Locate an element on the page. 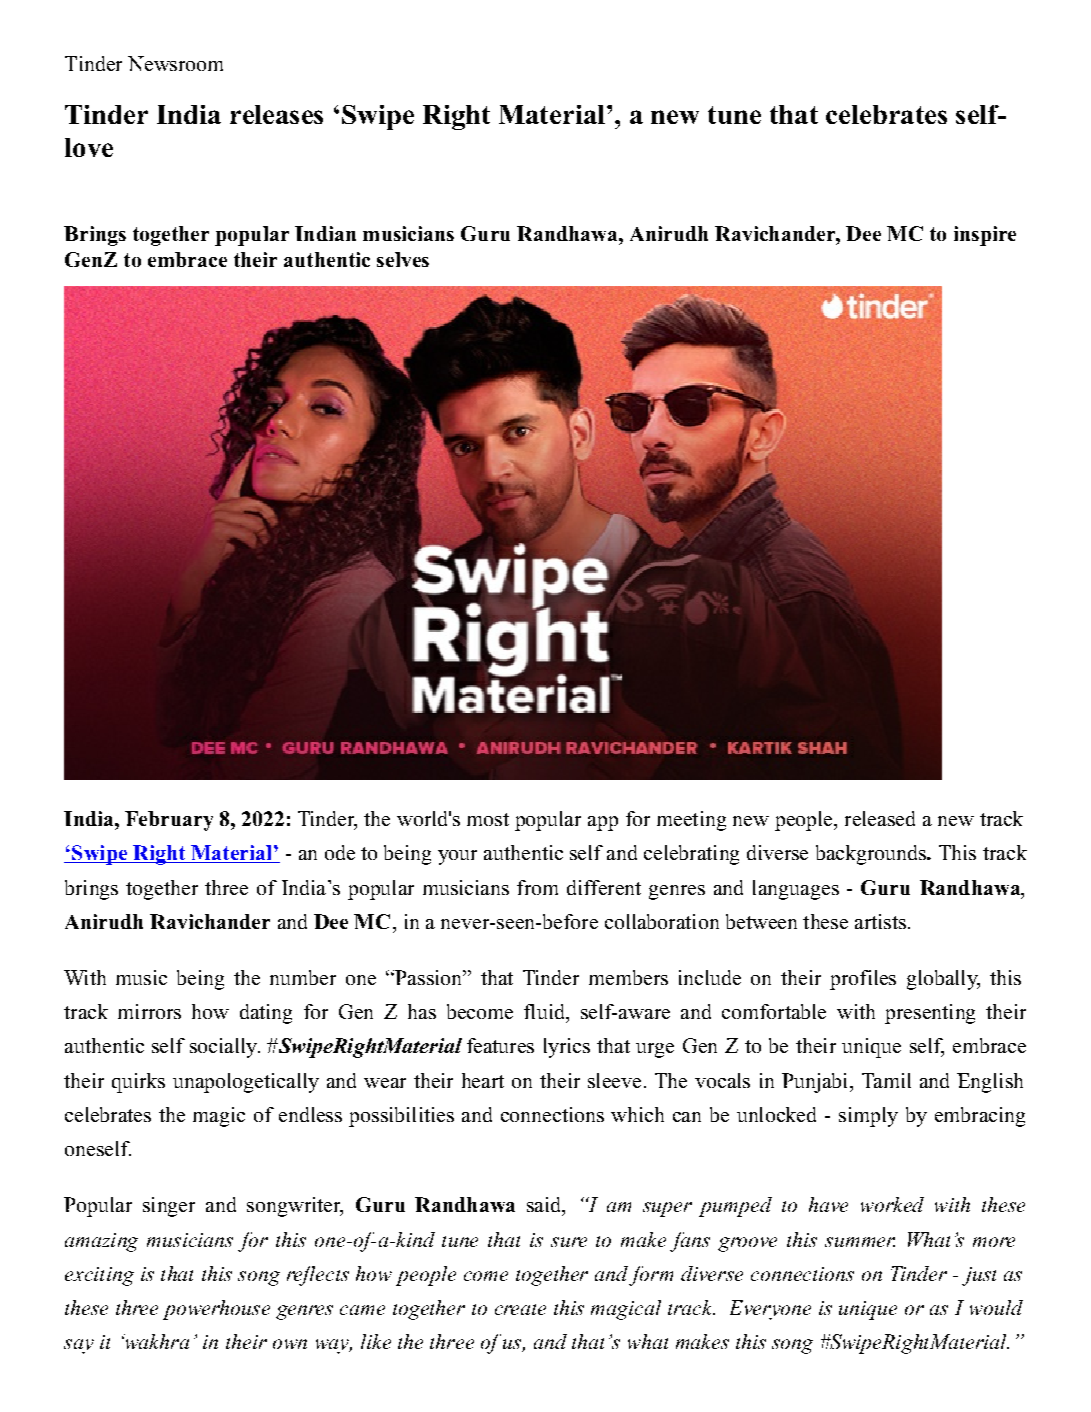 The width and height of the page is (1091, 1412). most is located at coordinates (488, 819).
